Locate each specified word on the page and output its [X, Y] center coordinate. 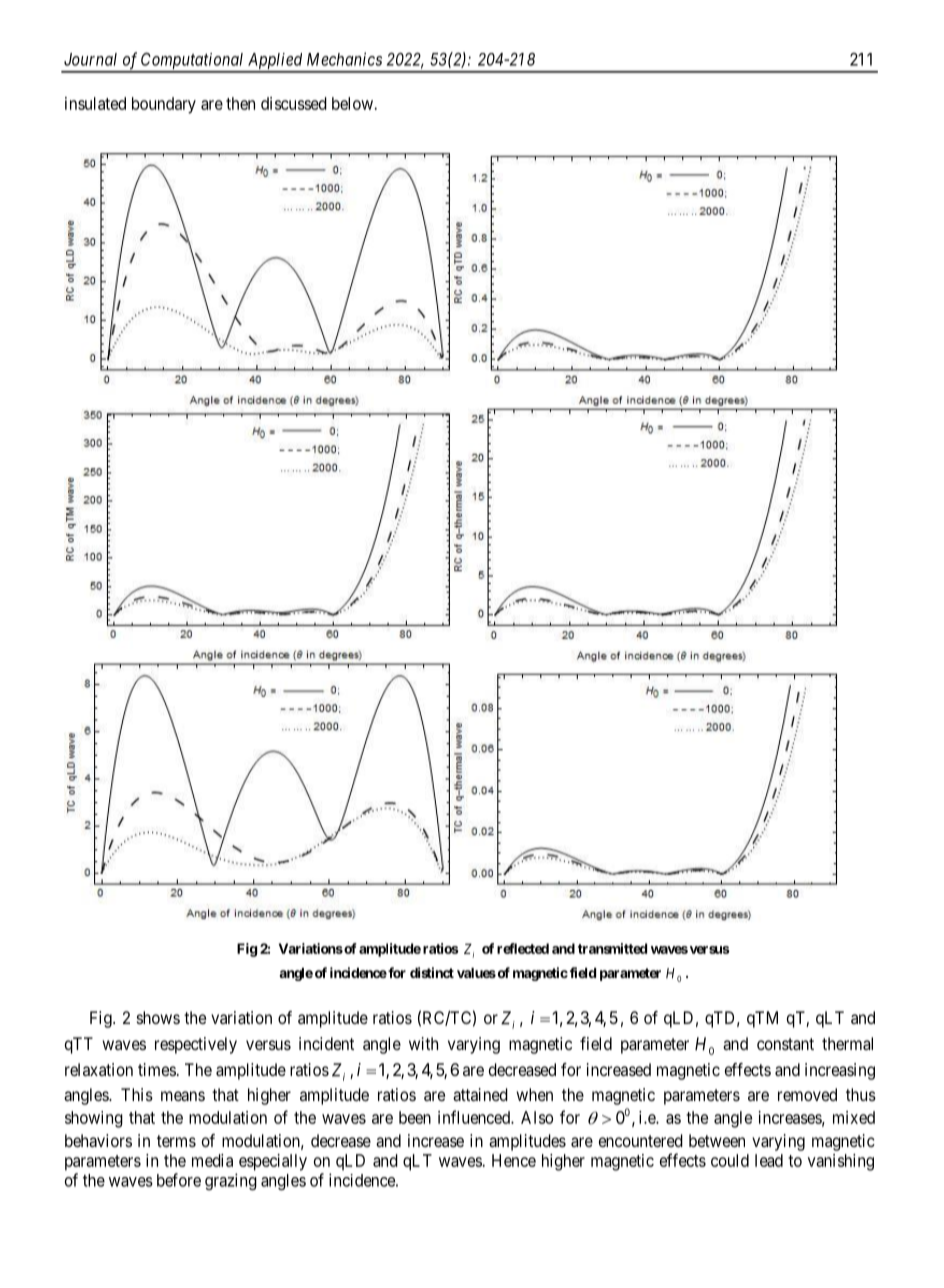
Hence [514, 1160]
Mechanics [344, 59]
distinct [432, 972]
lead [769, 1160]
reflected [523, 948]
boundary [164, 105]
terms [176, 1141]
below [352, 103]
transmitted [612, 948]
